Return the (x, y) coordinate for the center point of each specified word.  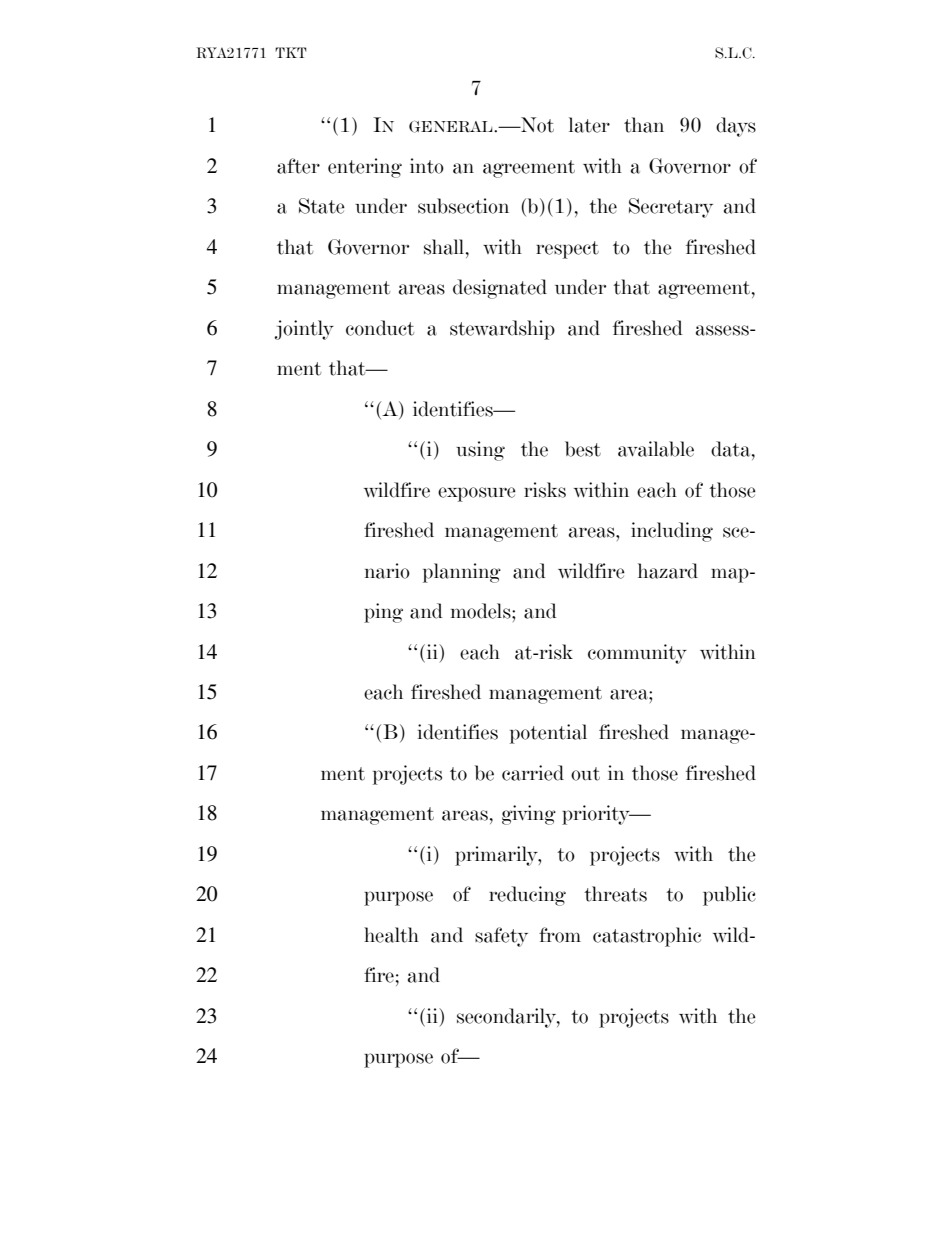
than (644, 125)
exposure (477, 494)
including (672, 532)
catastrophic (647, 937)
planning (462, 573)
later (589, 125)
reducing (527, 896)
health (391, 935)
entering (365, 168)
